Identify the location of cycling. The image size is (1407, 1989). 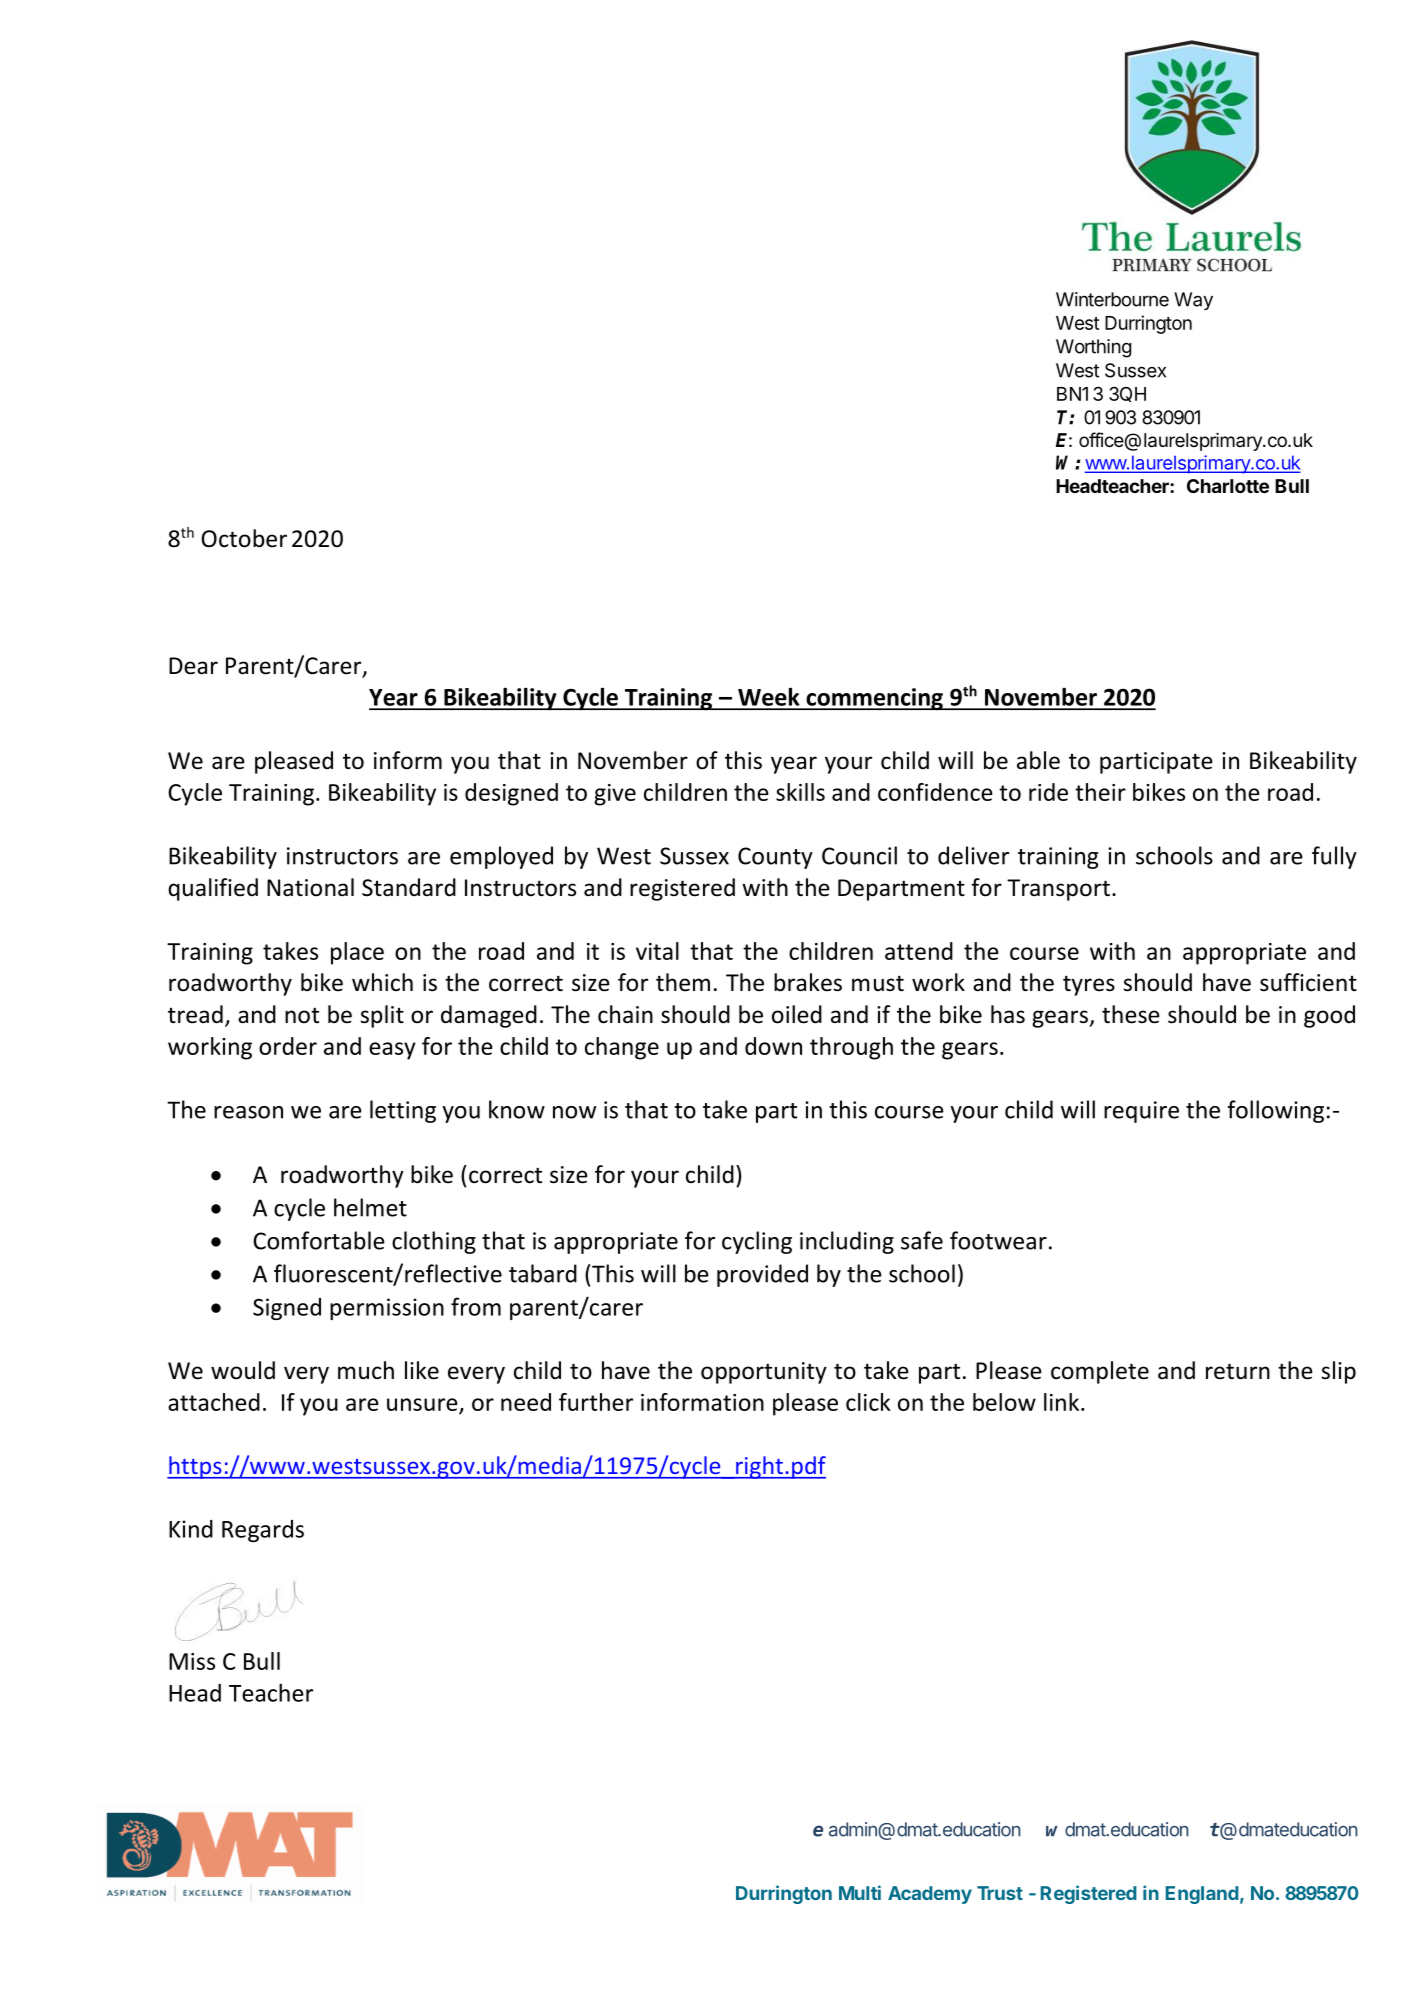
(757, 1242).
